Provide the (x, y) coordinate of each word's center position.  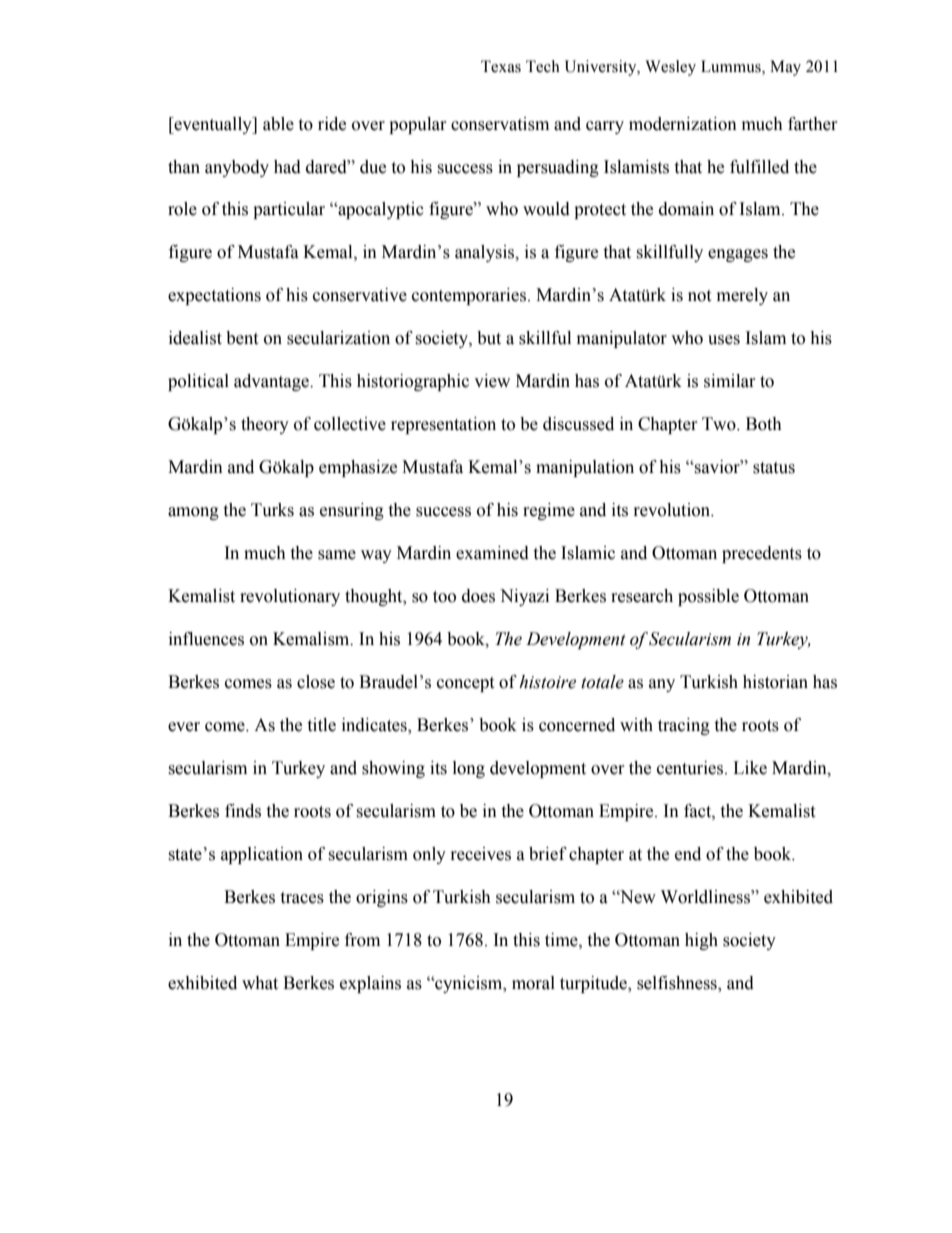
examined (492, 553)
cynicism (469, 984)
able (278, 124)
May (785, 68)
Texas (501, 66)
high (701, 941)
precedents (762, 554)
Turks (272, 510)
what (260, 983)
